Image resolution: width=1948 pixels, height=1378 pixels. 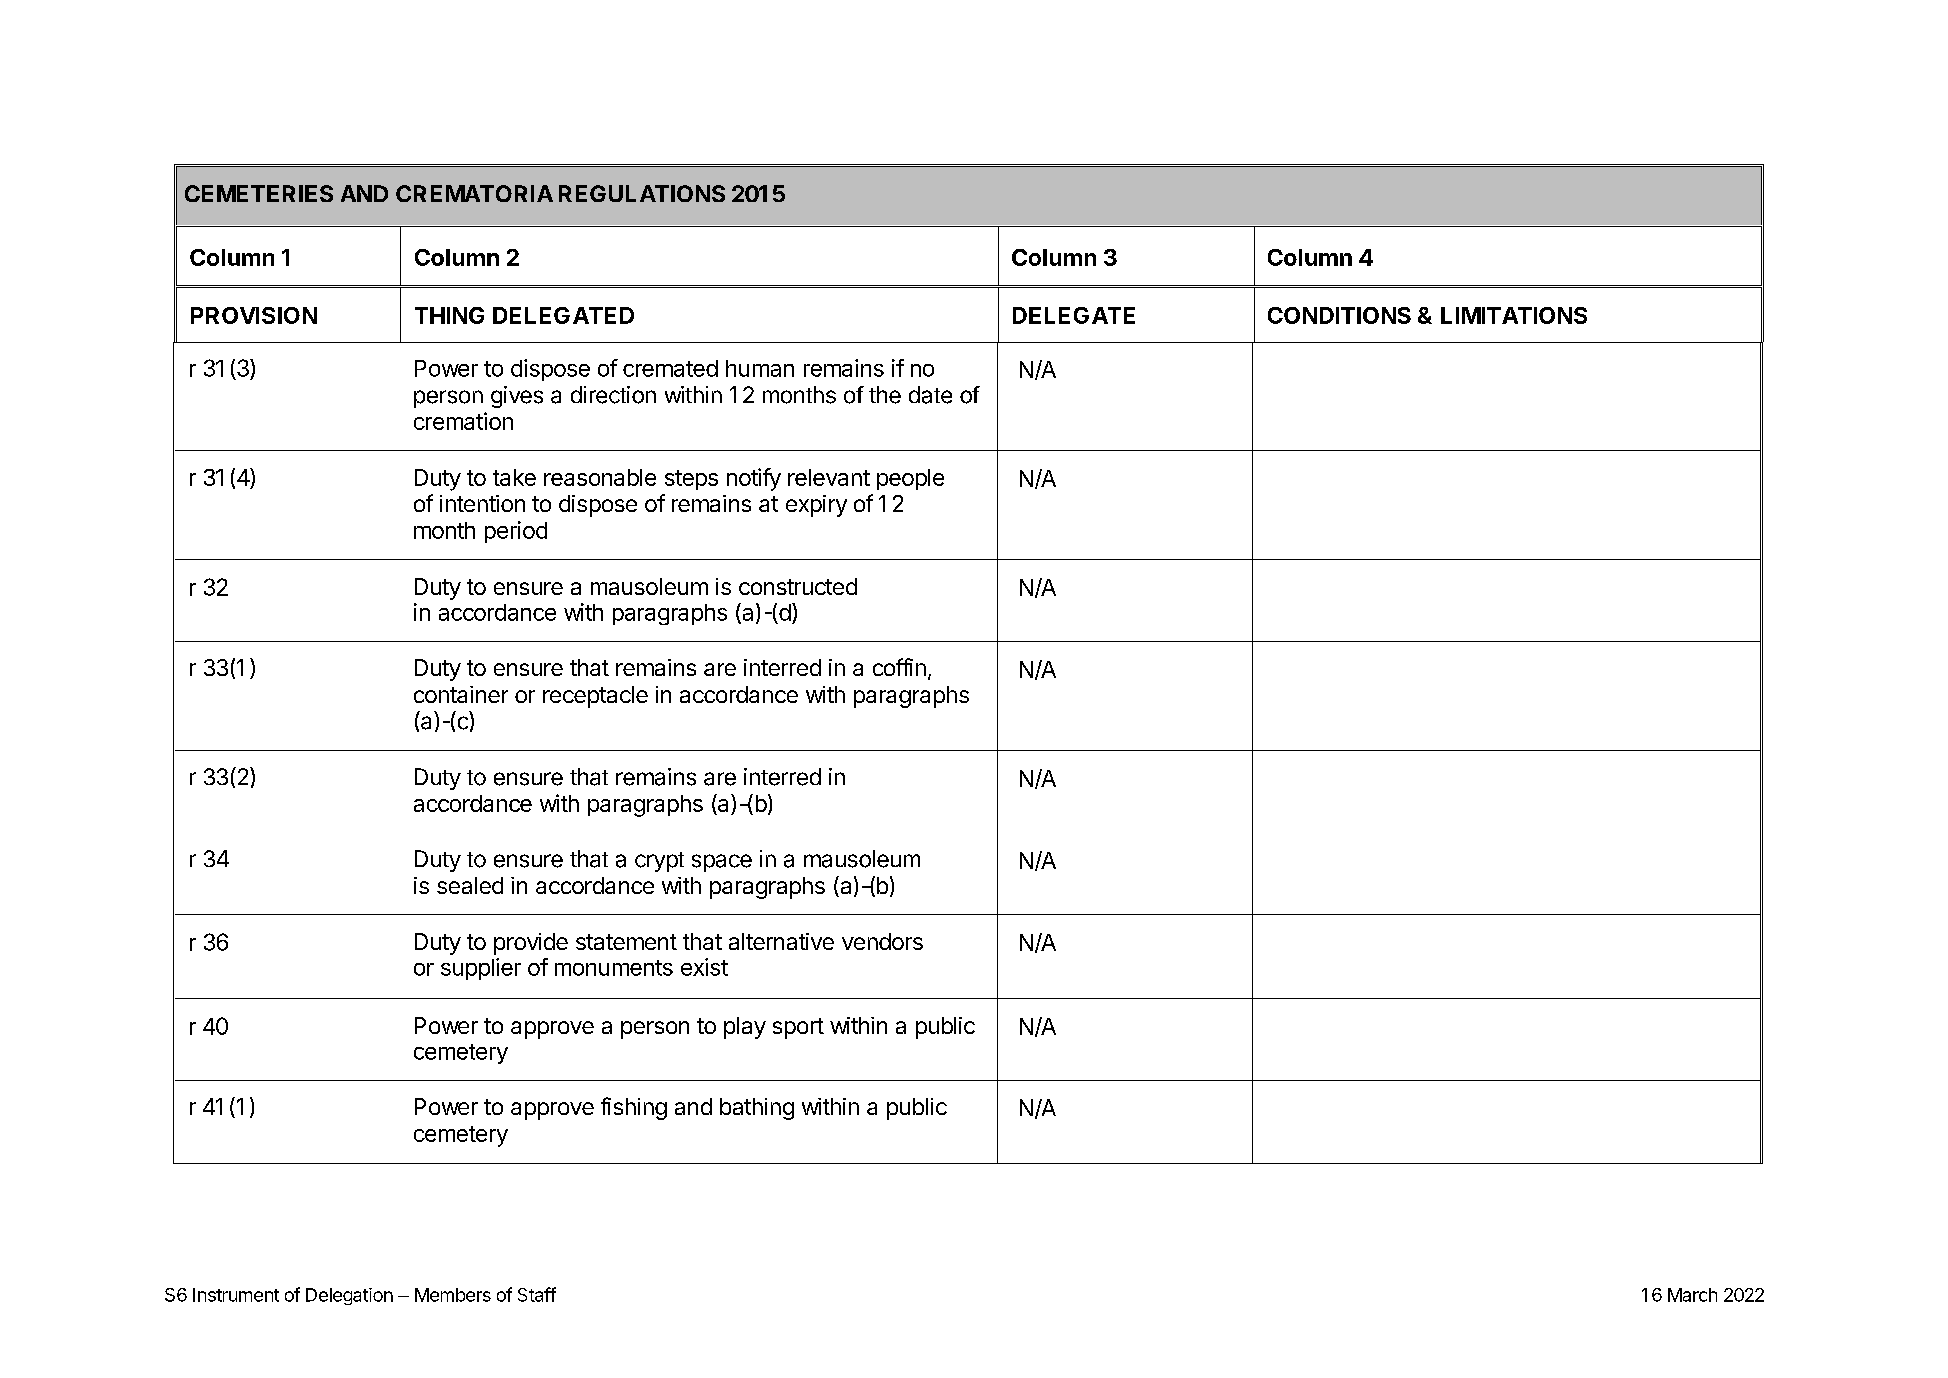 I want to click on vendors, so click(x=882, y=941).
